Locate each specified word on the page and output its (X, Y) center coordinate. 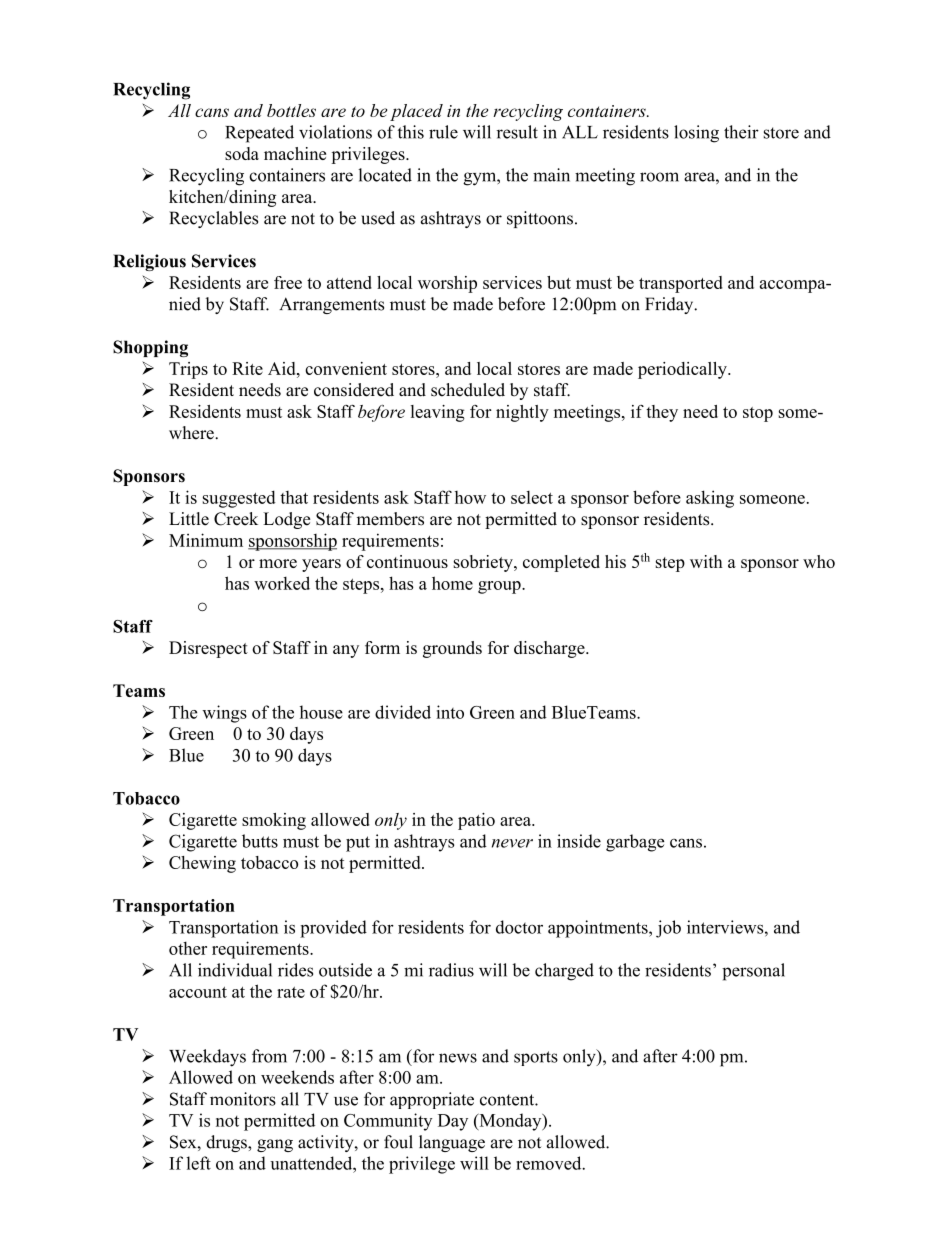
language (452, 1143)
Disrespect (208, 649)
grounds (452, 649)
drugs (227, 1143)
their (741, 132)
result (517, 132)
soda (242, 153)
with (706, 561)
